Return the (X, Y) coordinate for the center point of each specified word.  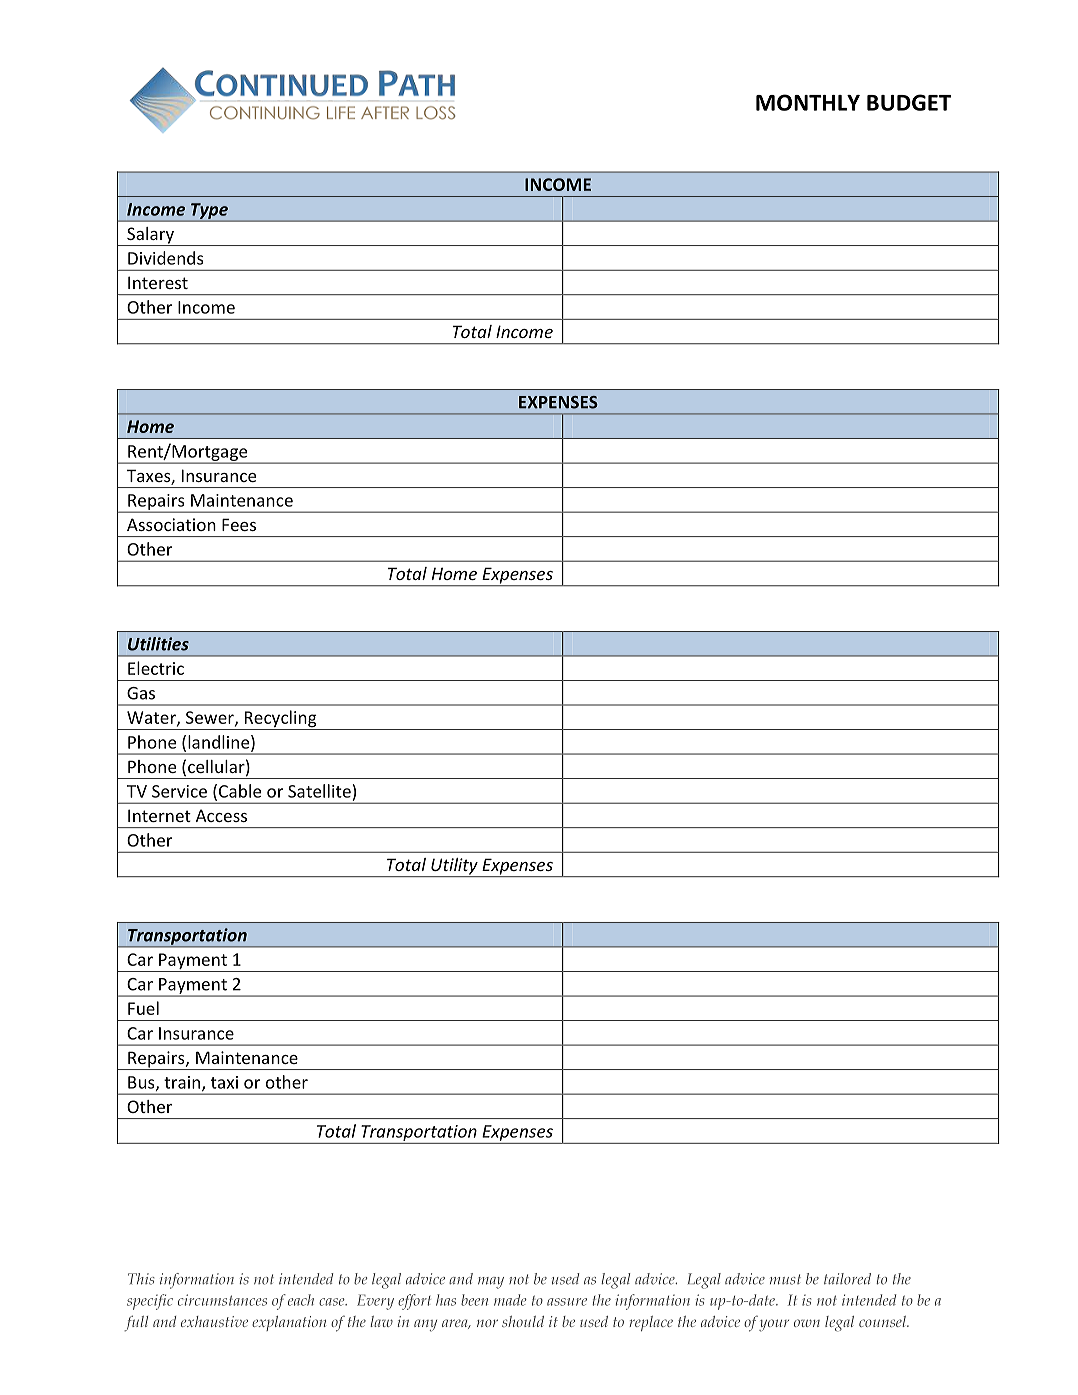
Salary (150, 236)
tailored (847, 1279)
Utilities (158, 644)
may (491, 1283)
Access (221, 815)
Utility (454, 867)
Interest (158, 282)
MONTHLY (808, 102)
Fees (239, 524)
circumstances (222, 1300)
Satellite (320, 791)
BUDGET (909, 102)
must (785, 1279)
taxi (224, 1082)
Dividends (165, 258)
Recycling (281, 720)
